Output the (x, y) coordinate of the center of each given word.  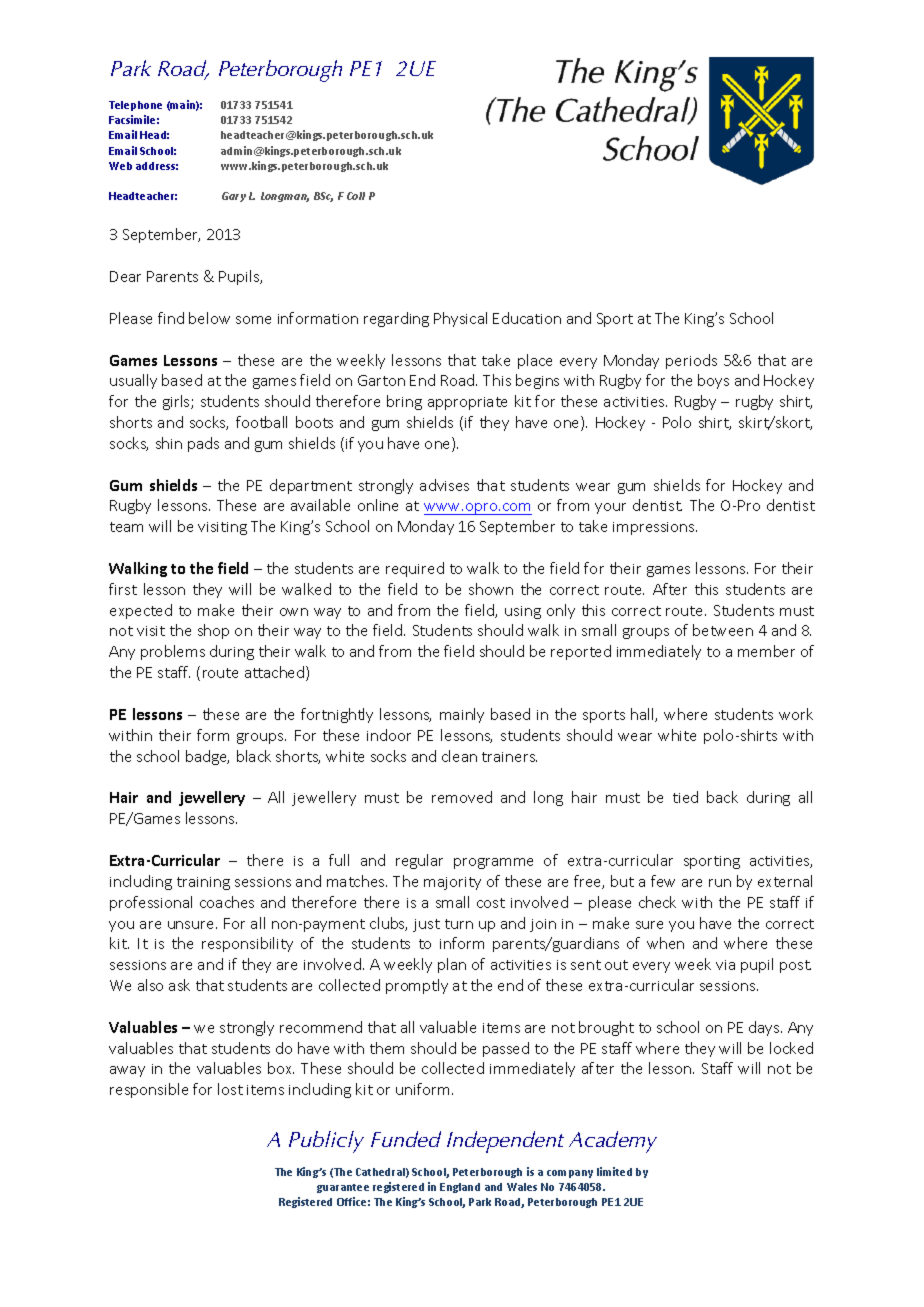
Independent (505, 1142)
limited (614, 1171)
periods (691, 361)
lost (230, 1089)
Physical (460, 319)
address (157, 166)
